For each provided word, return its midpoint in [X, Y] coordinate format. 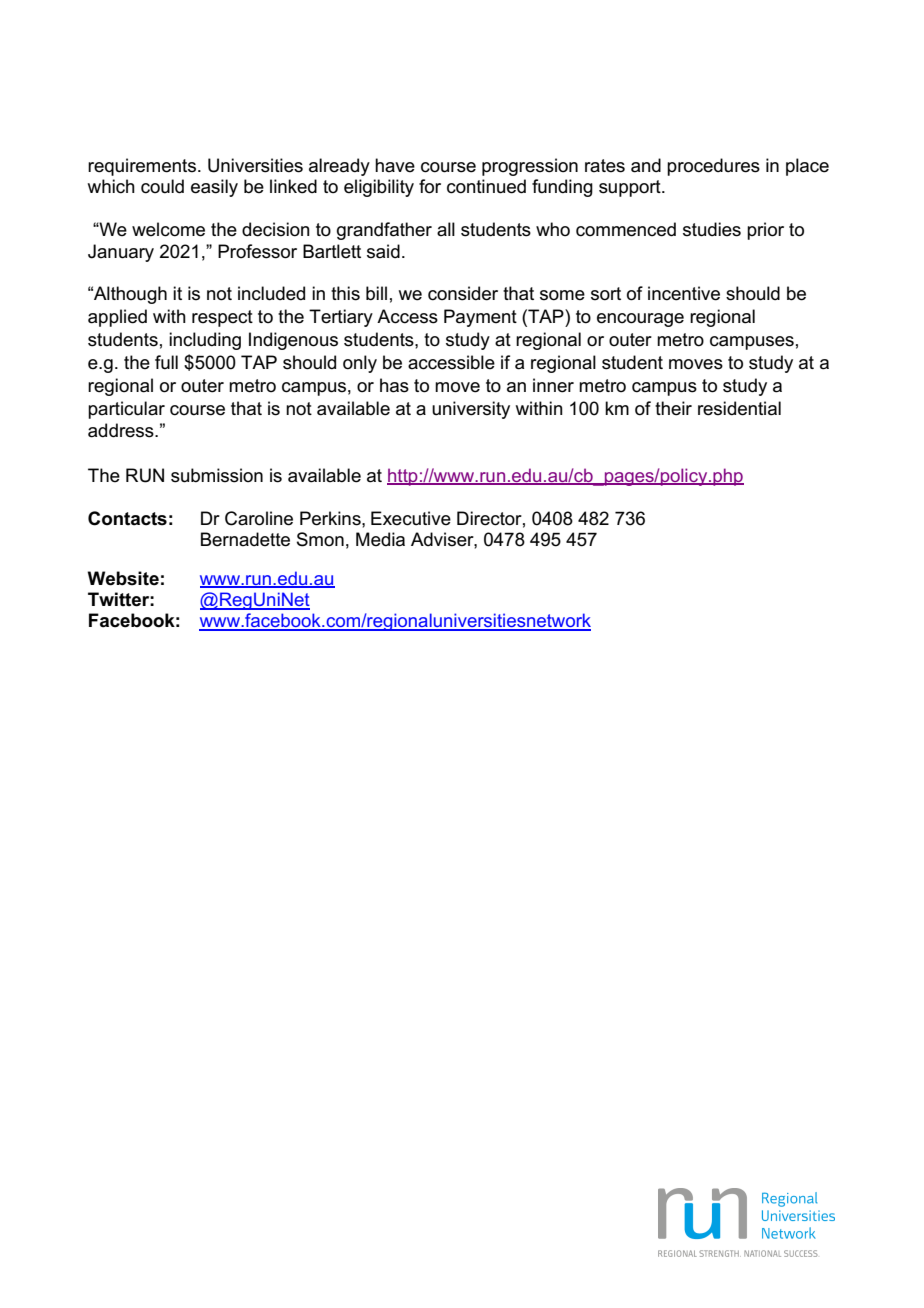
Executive [411, 518]
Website [123, 578]
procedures [713, 167]
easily [214, 188]
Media [380, 539]
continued [486, 186]
